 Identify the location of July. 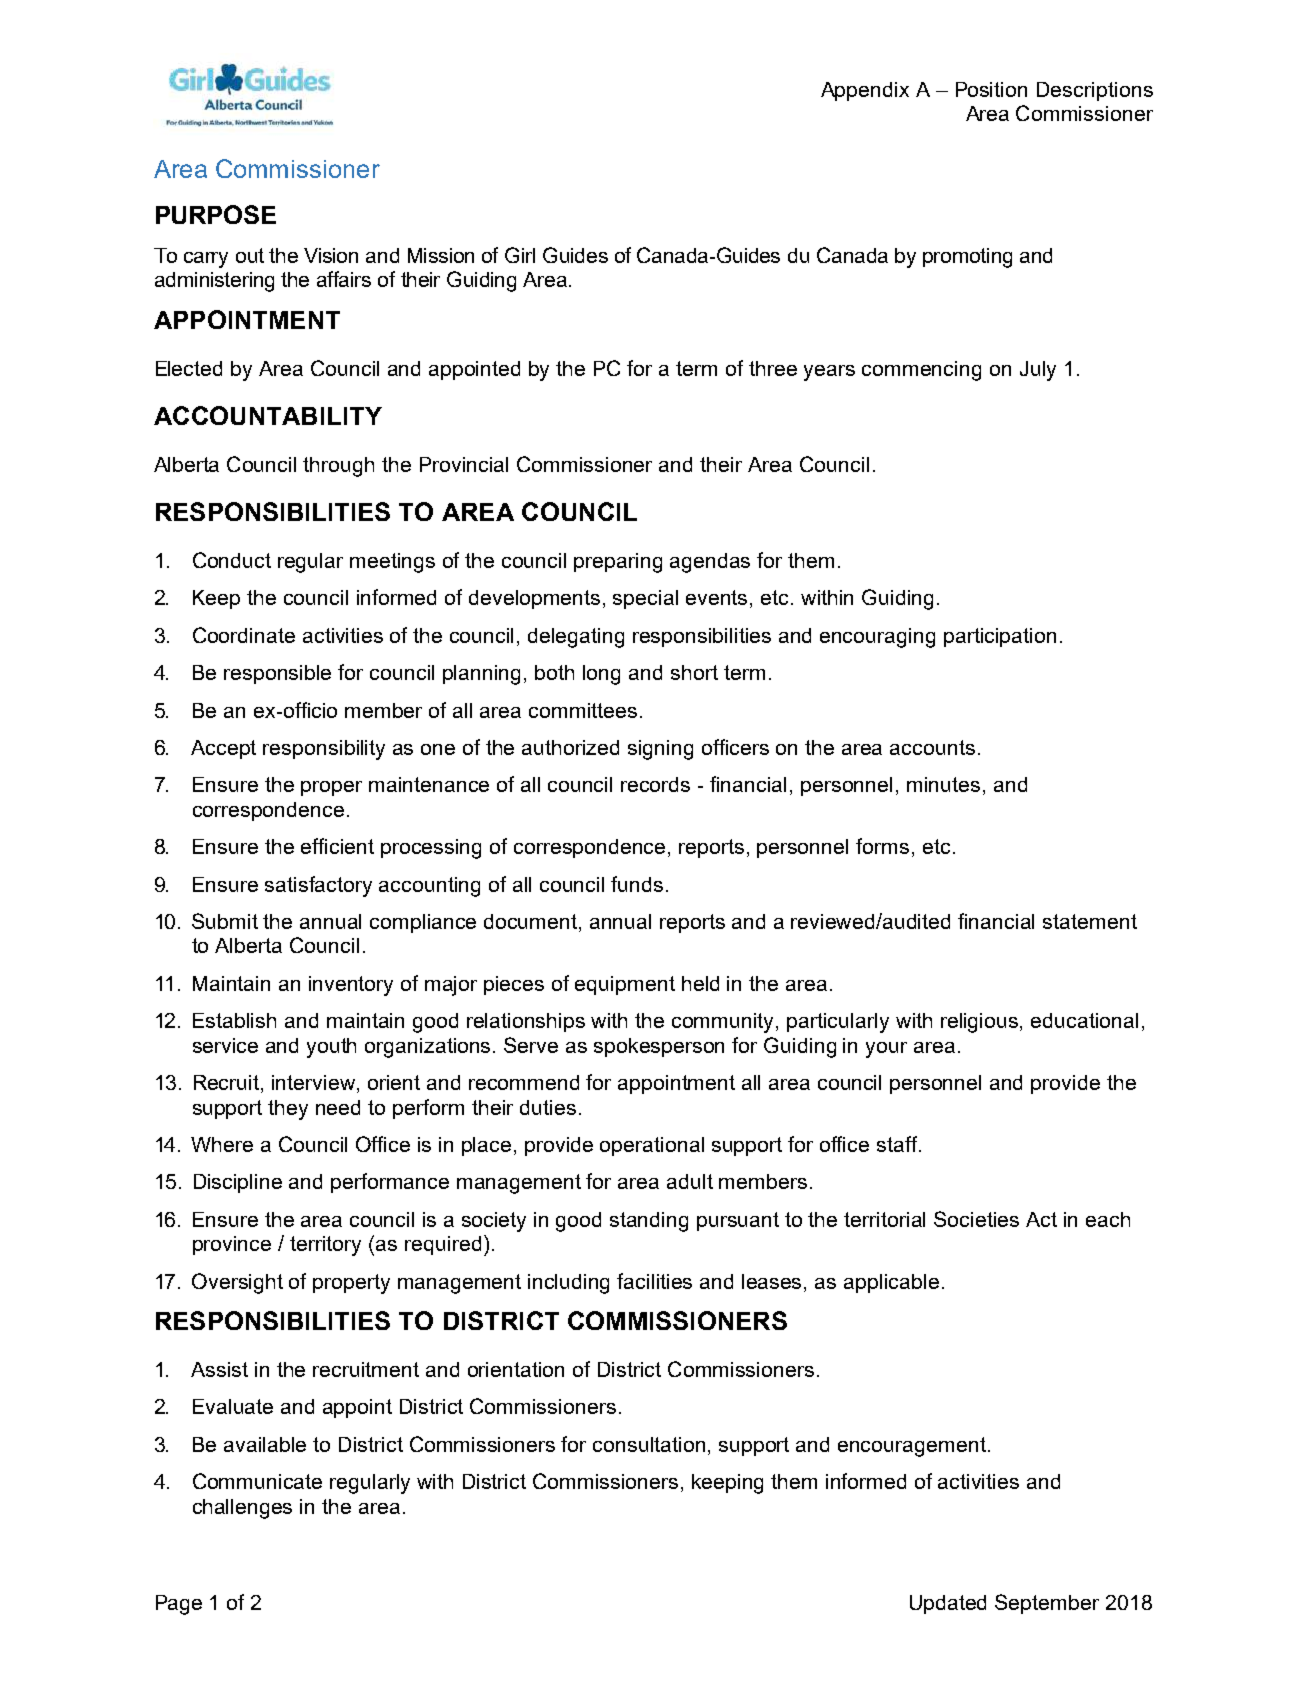
(1038, 371).
